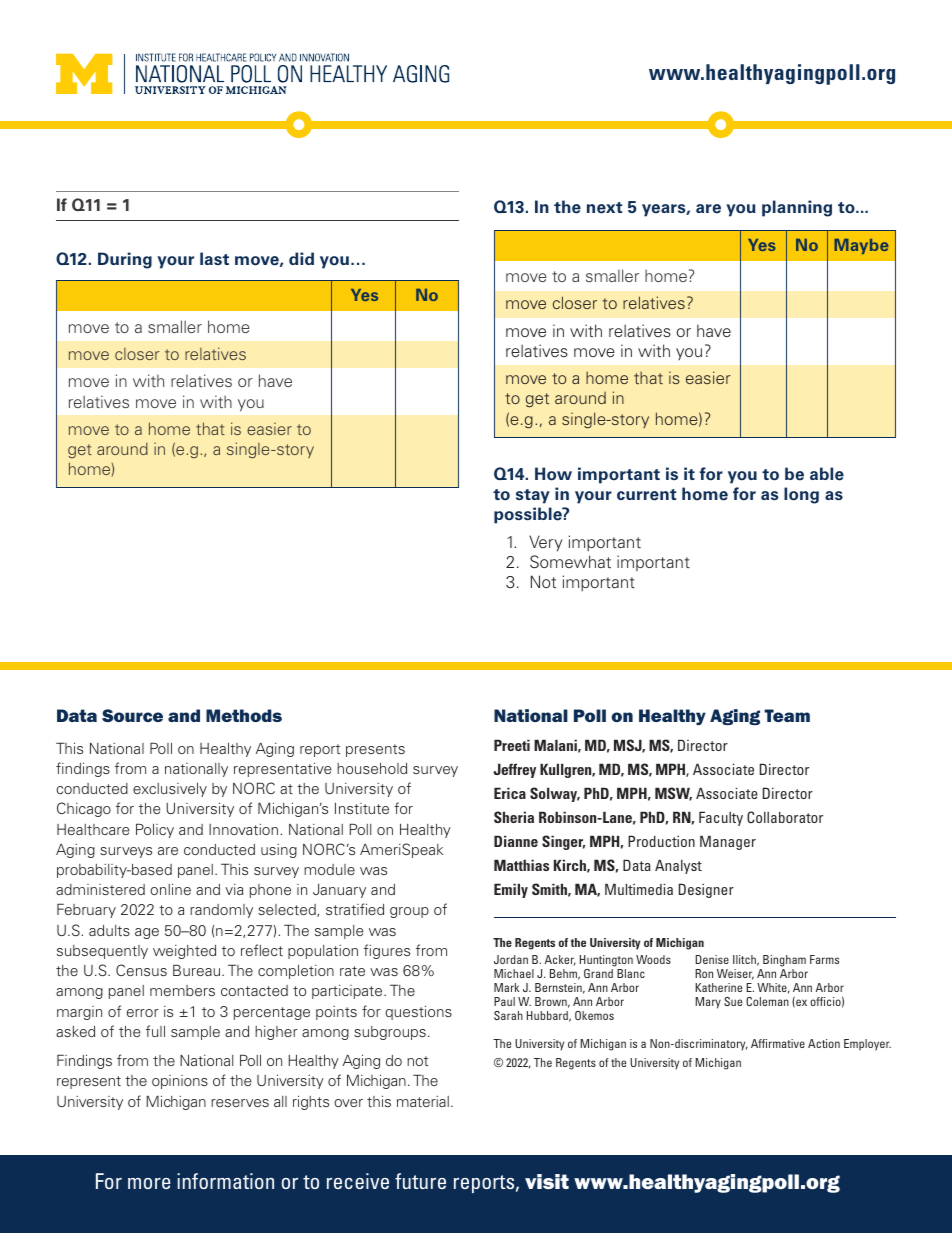 This image has height=1233, width=952. What do you see at coordinates (801, 495) in the image?
I see `long` at bounding box center [801, 495].
